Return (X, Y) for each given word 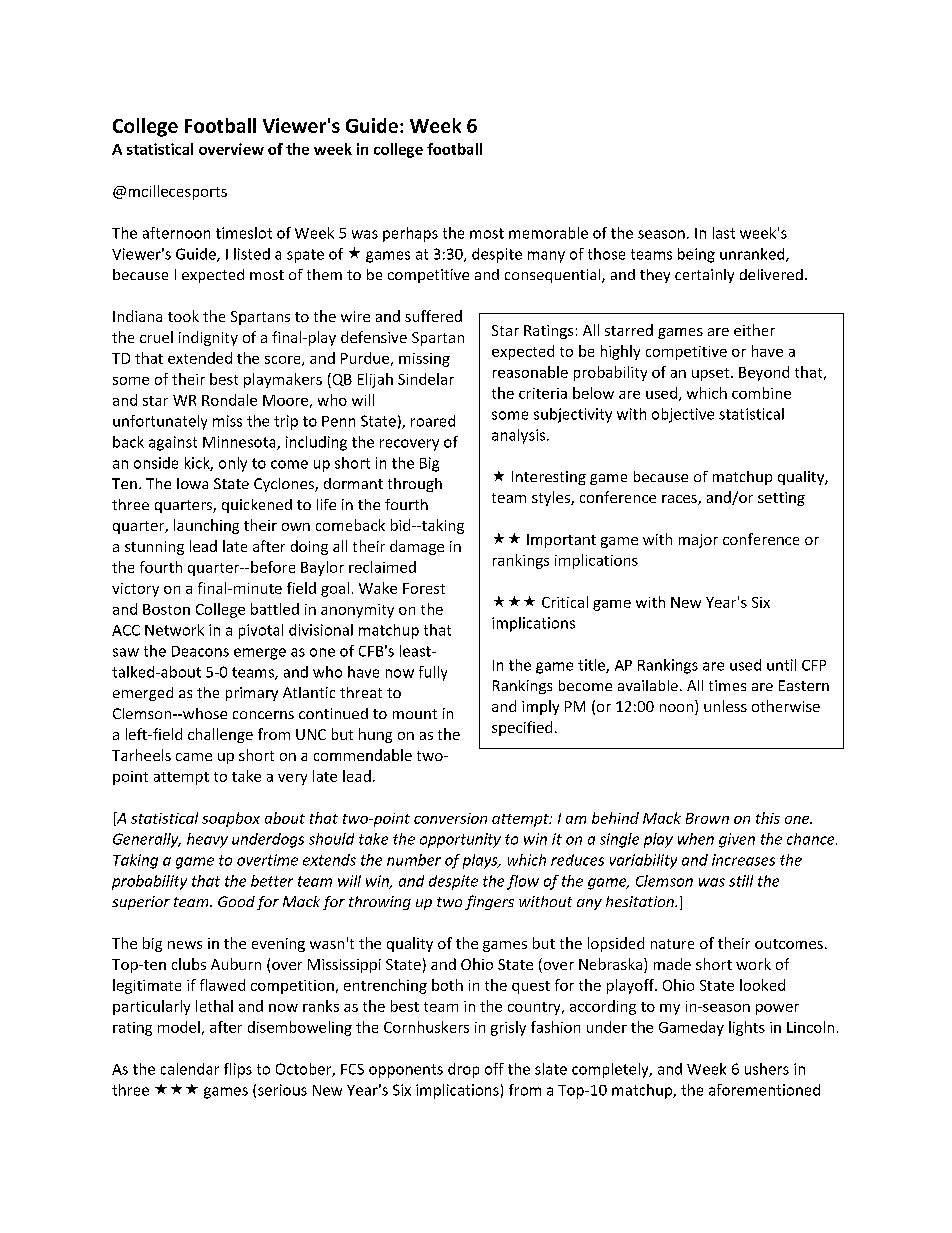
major (698, 541)
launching (206, 526)
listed (252, 254)
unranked (753, 255)
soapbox (231, 819)
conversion (450, 818)
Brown (707, 818)
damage (417, 547)
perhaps (410, 234)
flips (238, 1070)
